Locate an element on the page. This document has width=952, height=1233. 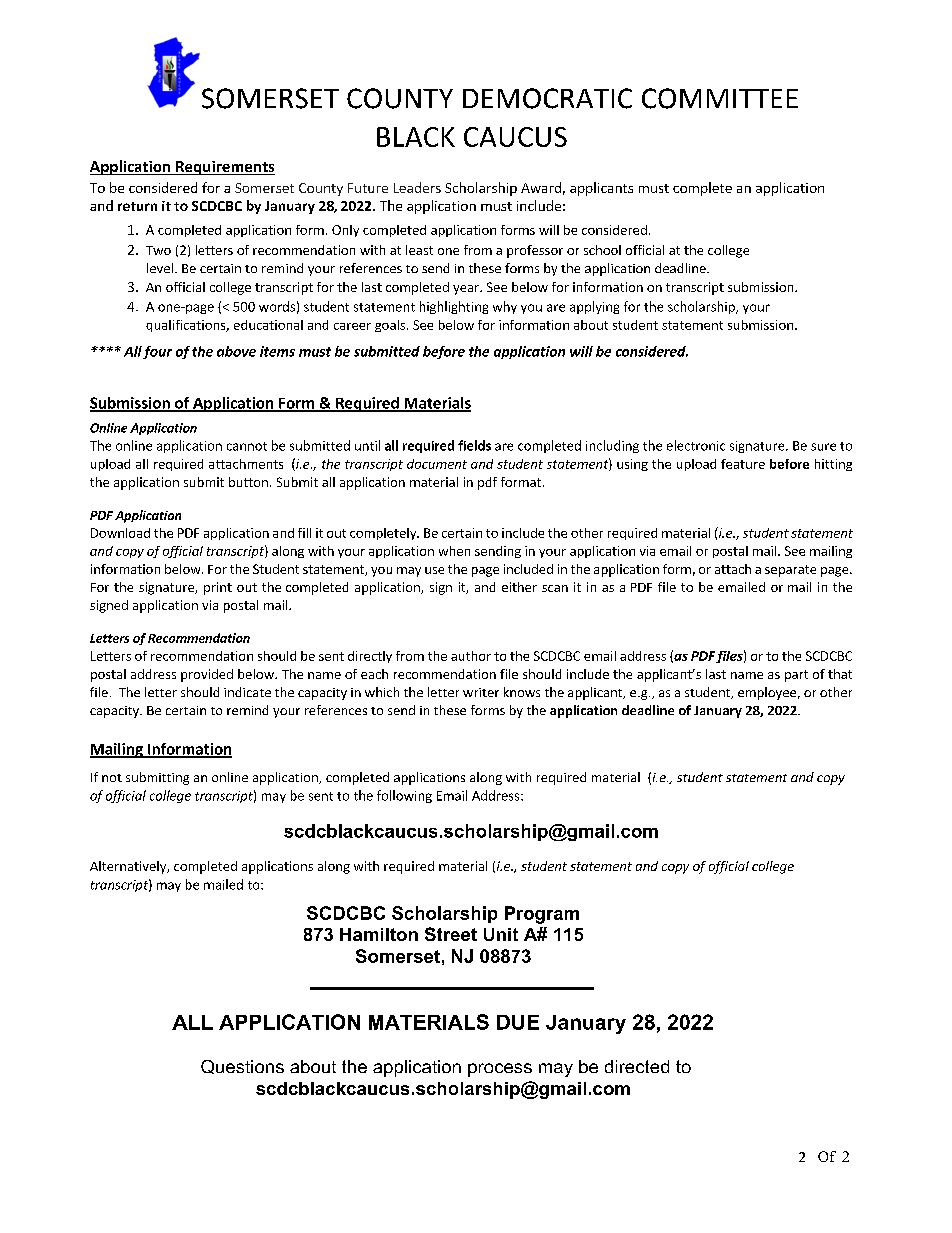
part is located at coordinates (796, 676).
